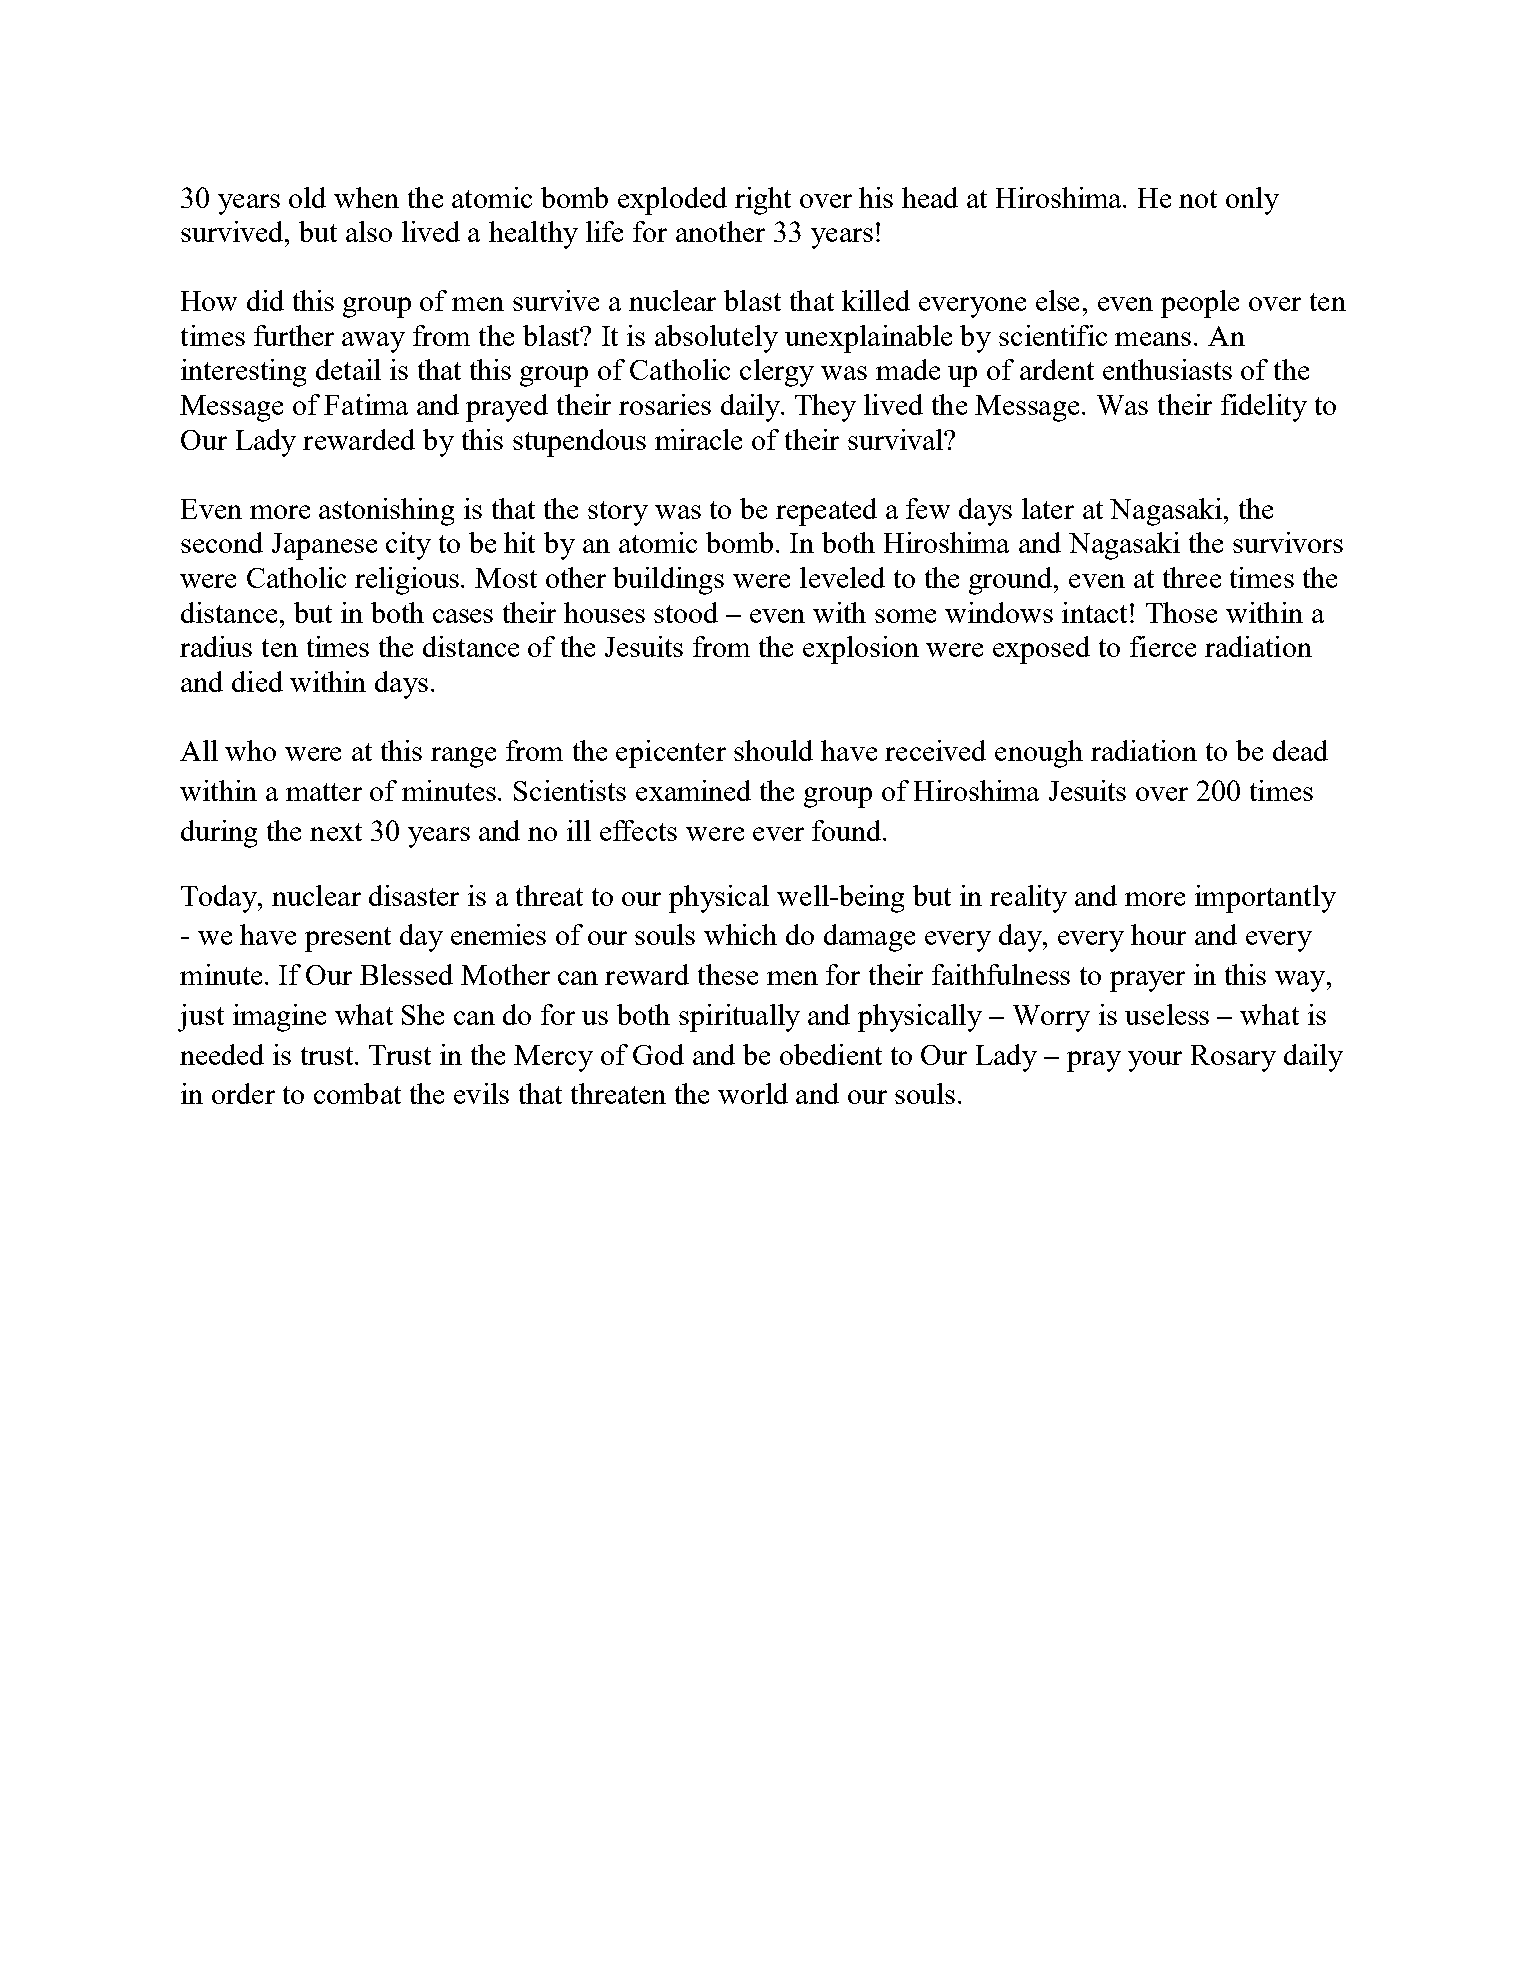 Image resolution: width=1534 pixels, height=1985 pixels. Describe the element at coordinates (257, 681) in the image. I see `died` at that location.
